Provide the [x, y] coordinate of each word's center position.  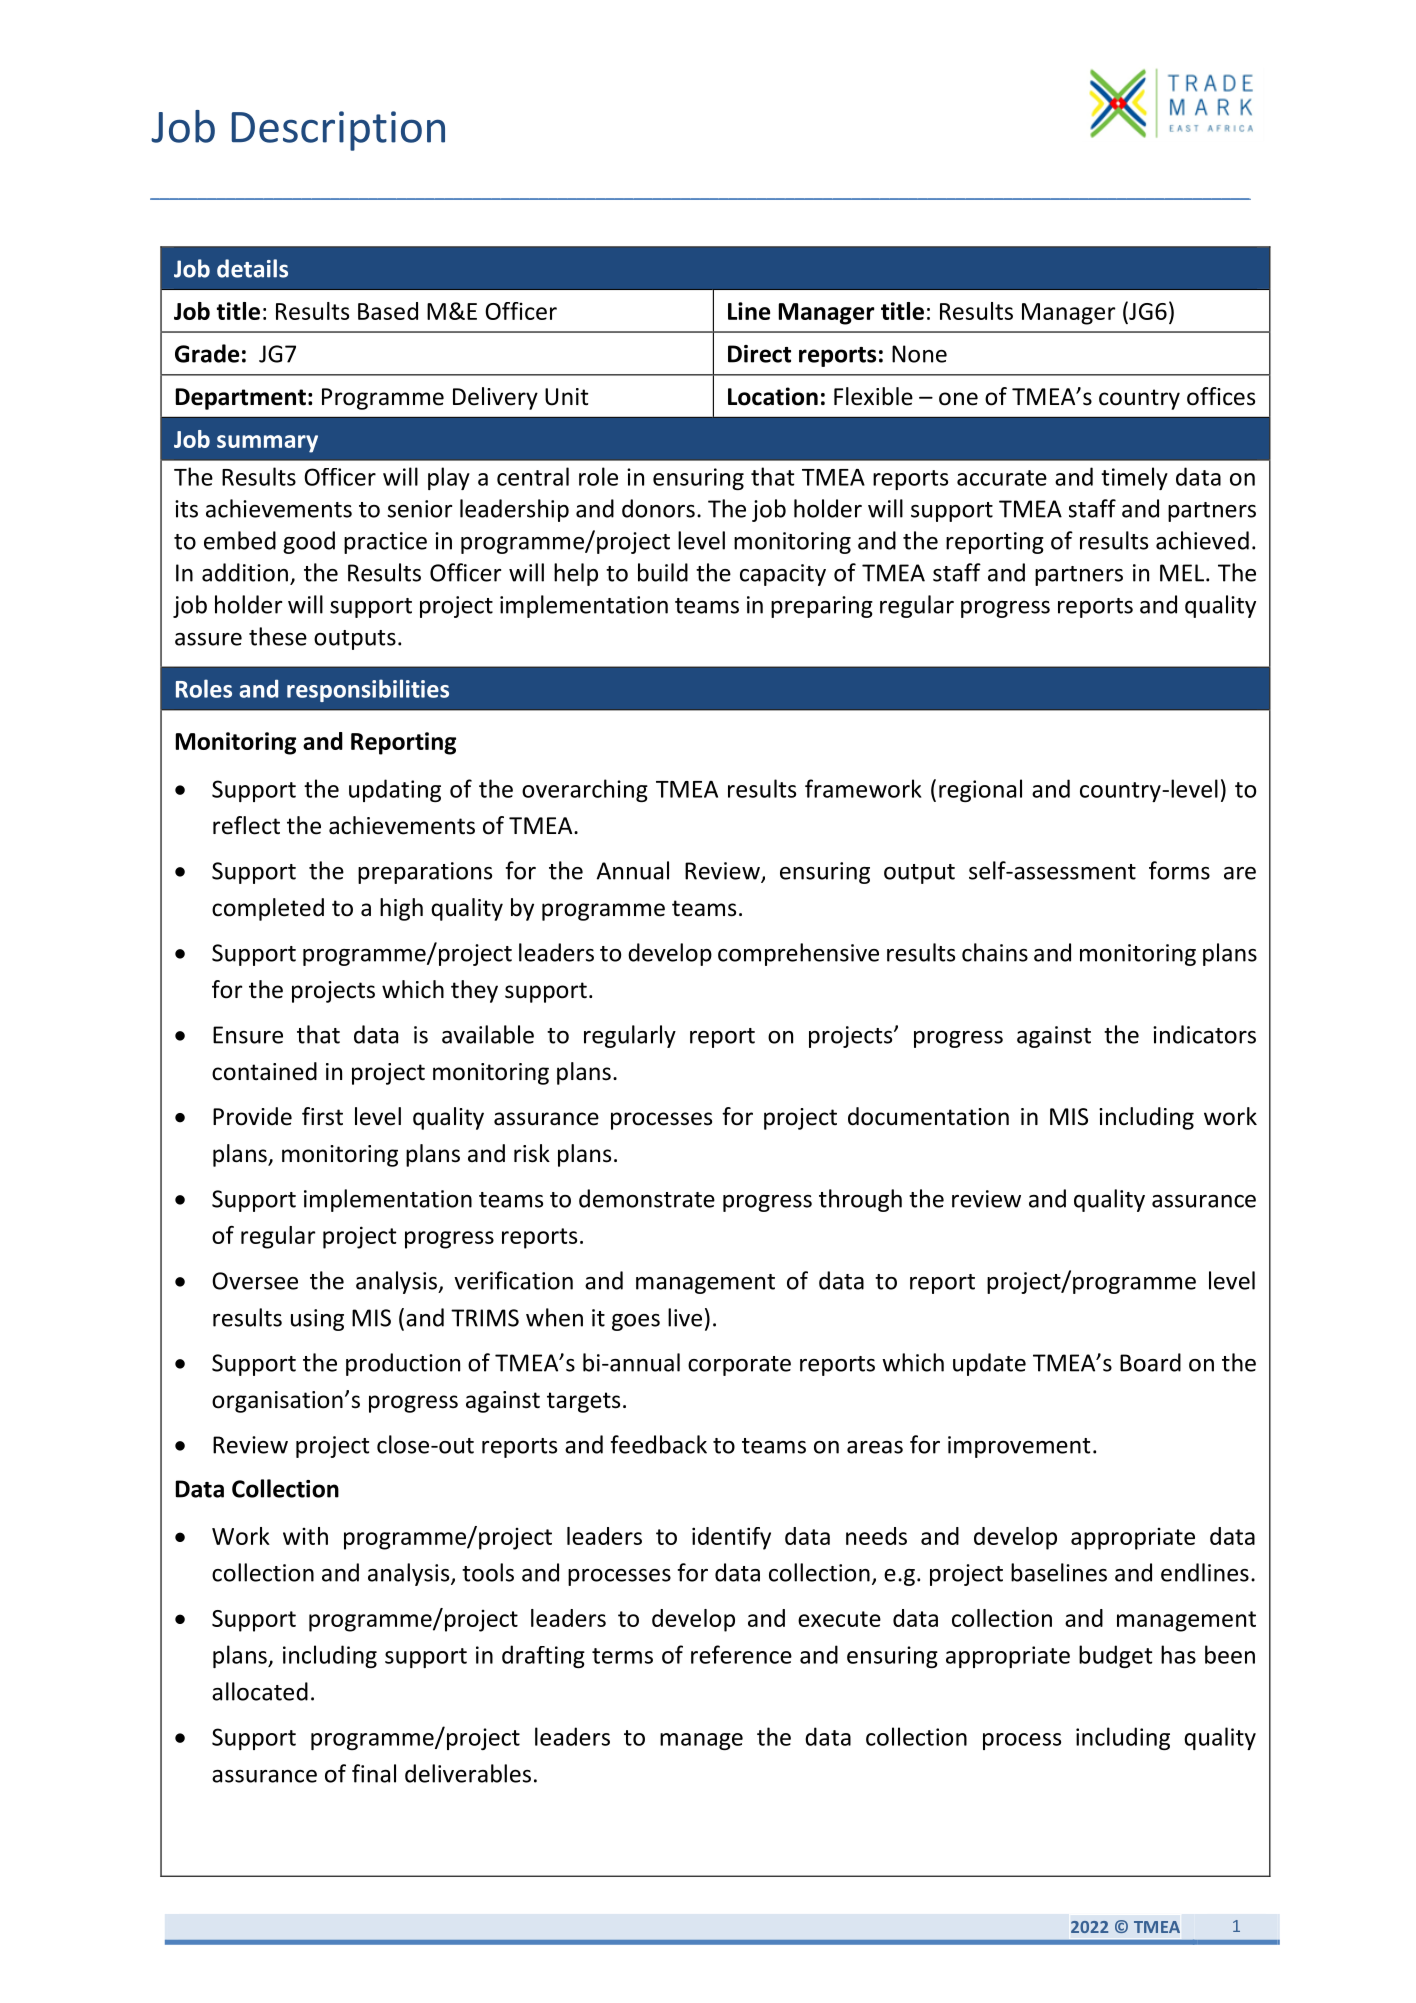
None [919, 354]
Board [1150, 1362]
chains [995, 952]
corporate [739, 1366]
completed [268, 909]
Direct [759, 354]
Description [338, 131]
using [317, 1320]
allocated [260, 1691]
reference [741, 1654]
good [309, 542]
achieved [1202, 540]
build [663, 572]
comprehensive [798, 954]
